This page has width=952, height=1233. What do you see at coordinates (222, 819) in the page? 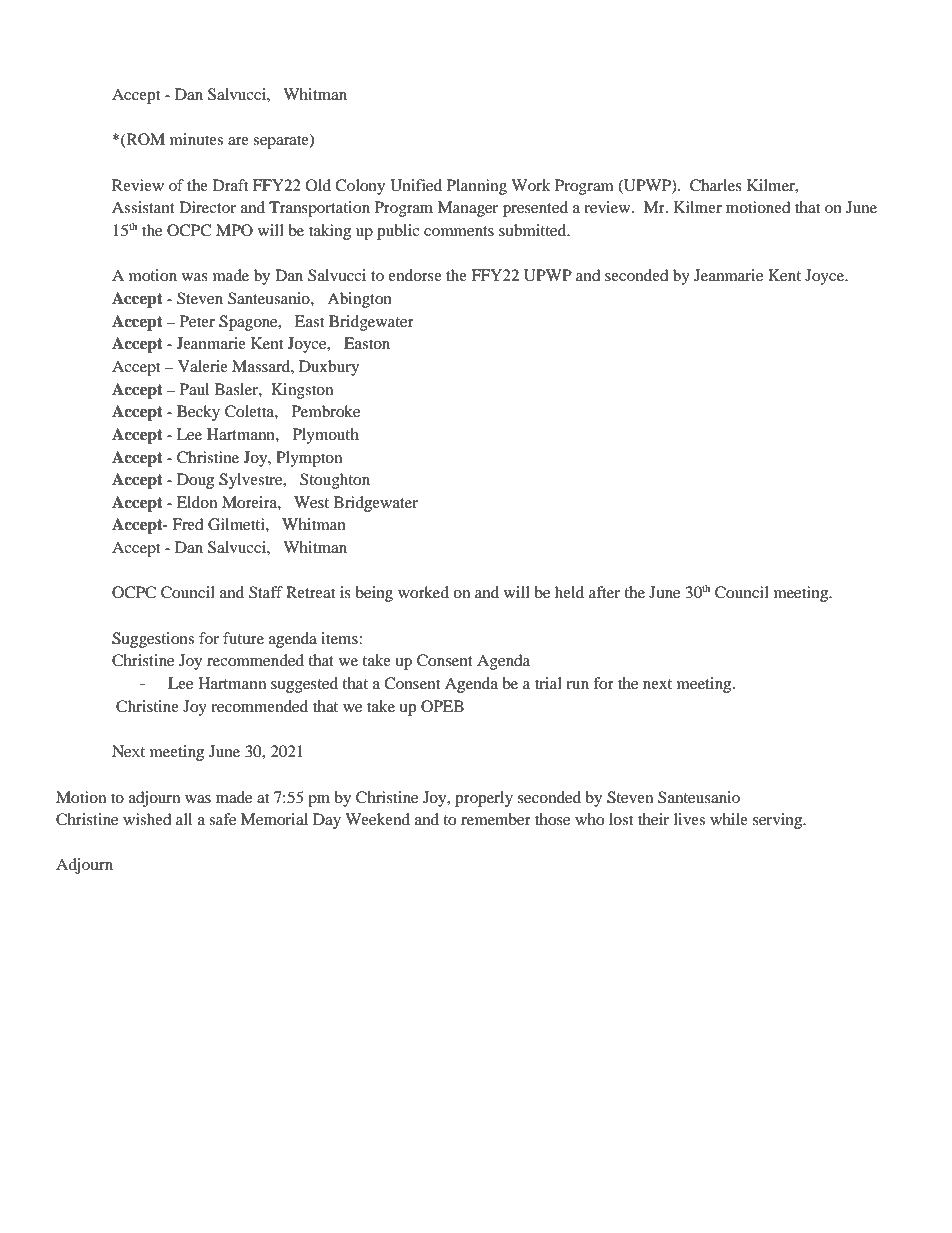
I see `safe` at bounding box center [222, 819].
